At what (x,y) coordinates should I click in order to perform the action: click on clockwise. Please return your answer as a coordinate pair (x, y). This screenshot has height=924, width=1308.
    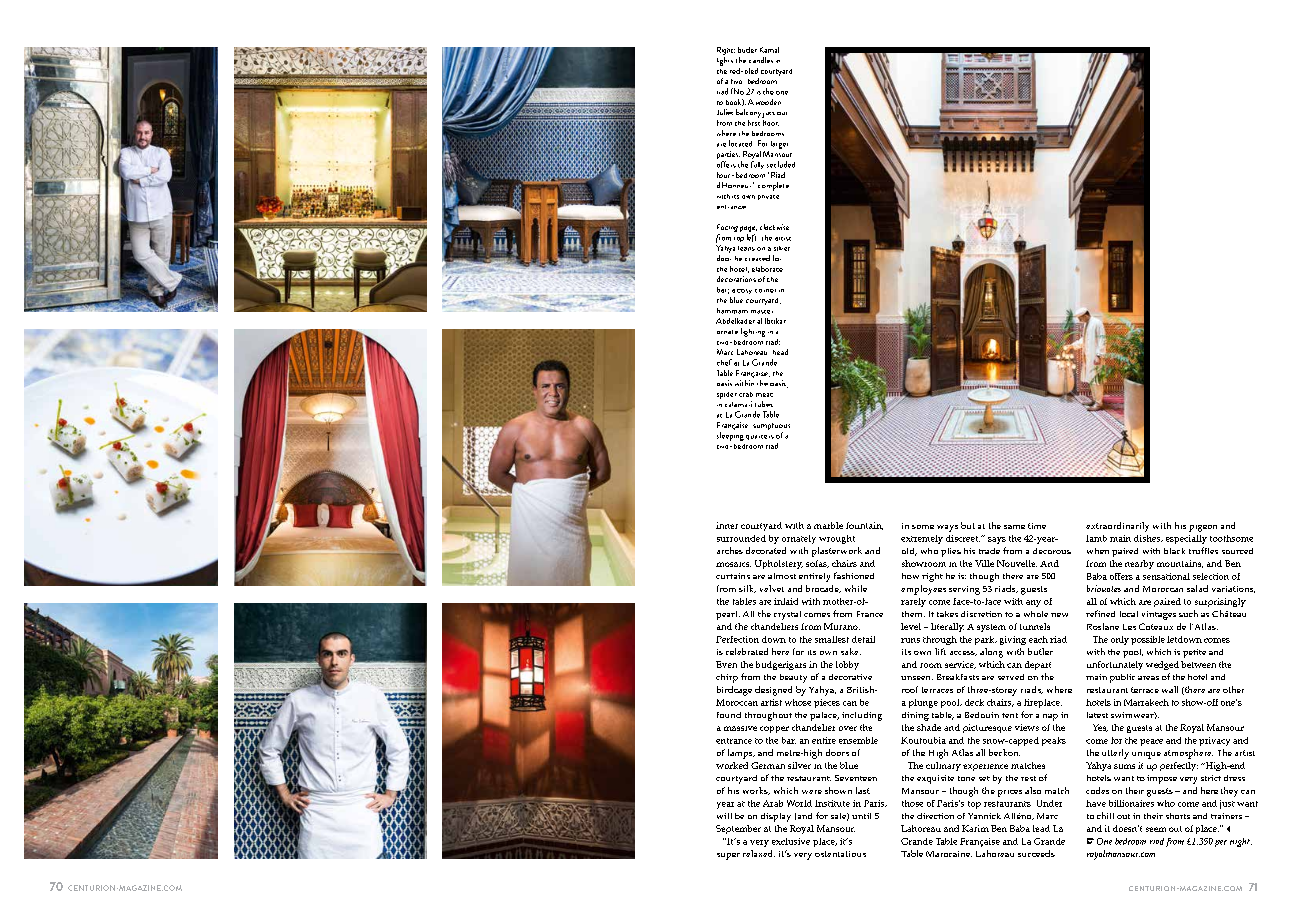
    Looking at the image, I should click on (774, 227).
